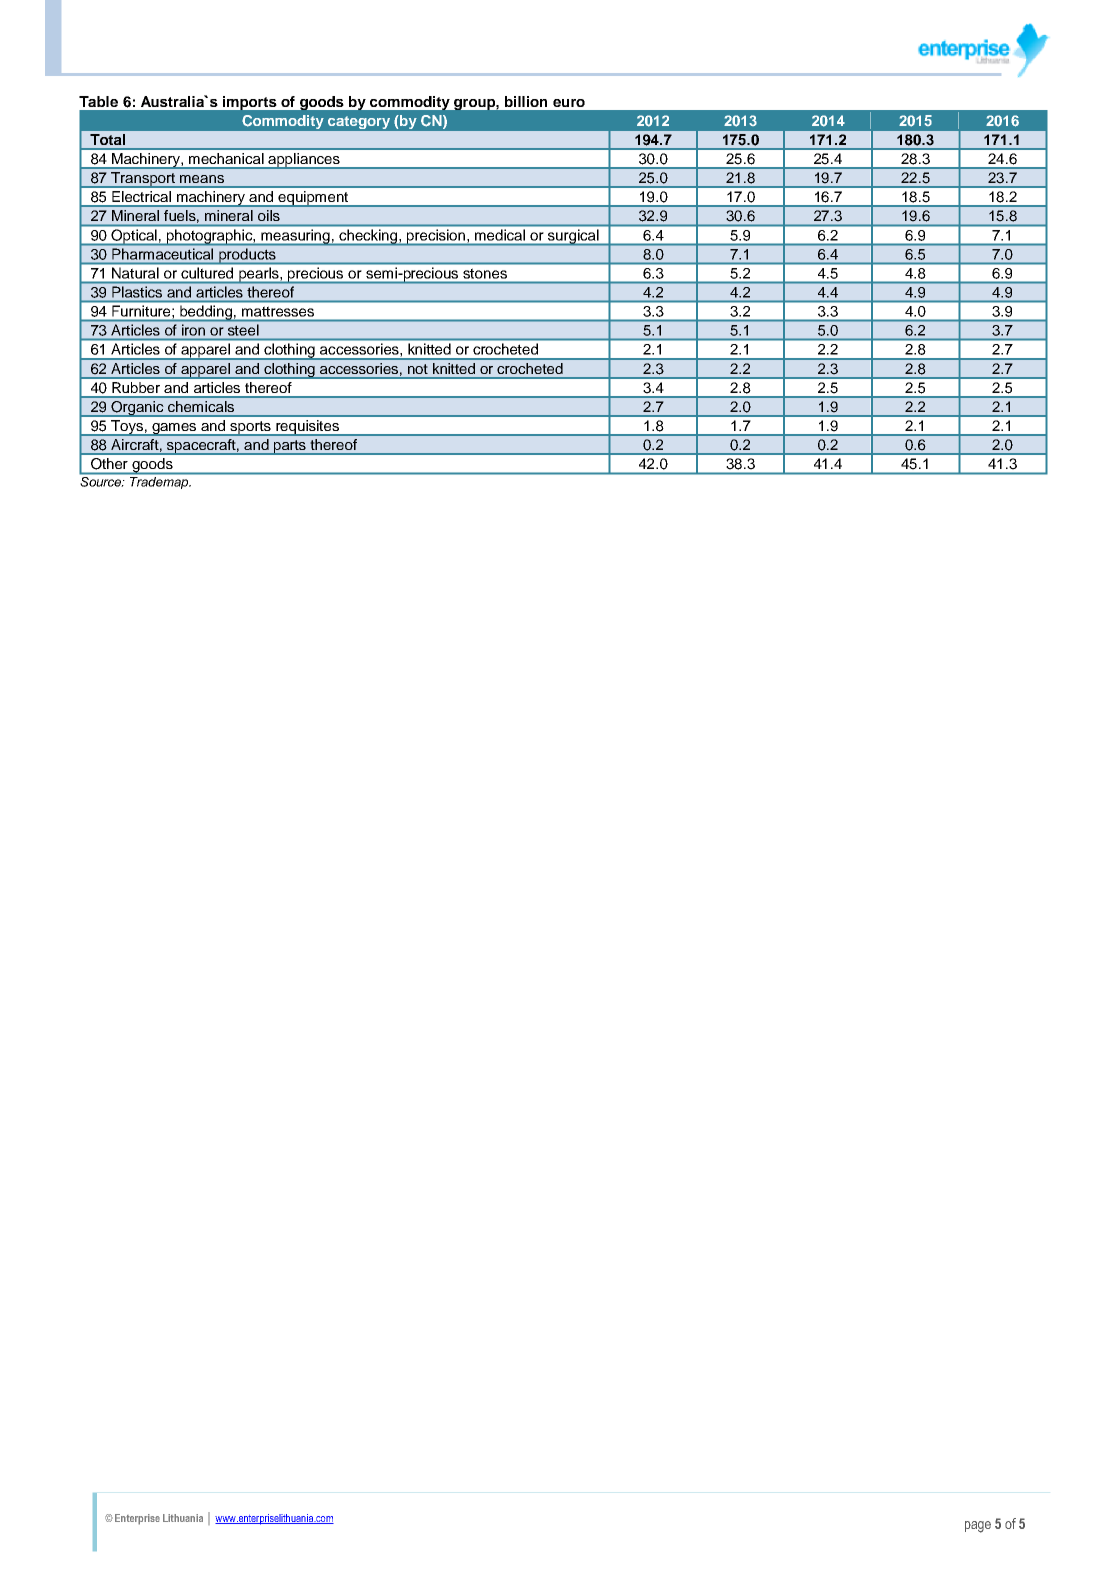 The height and width of the page is (1574, 1113). I want to click on euro, so click(569, 103).
